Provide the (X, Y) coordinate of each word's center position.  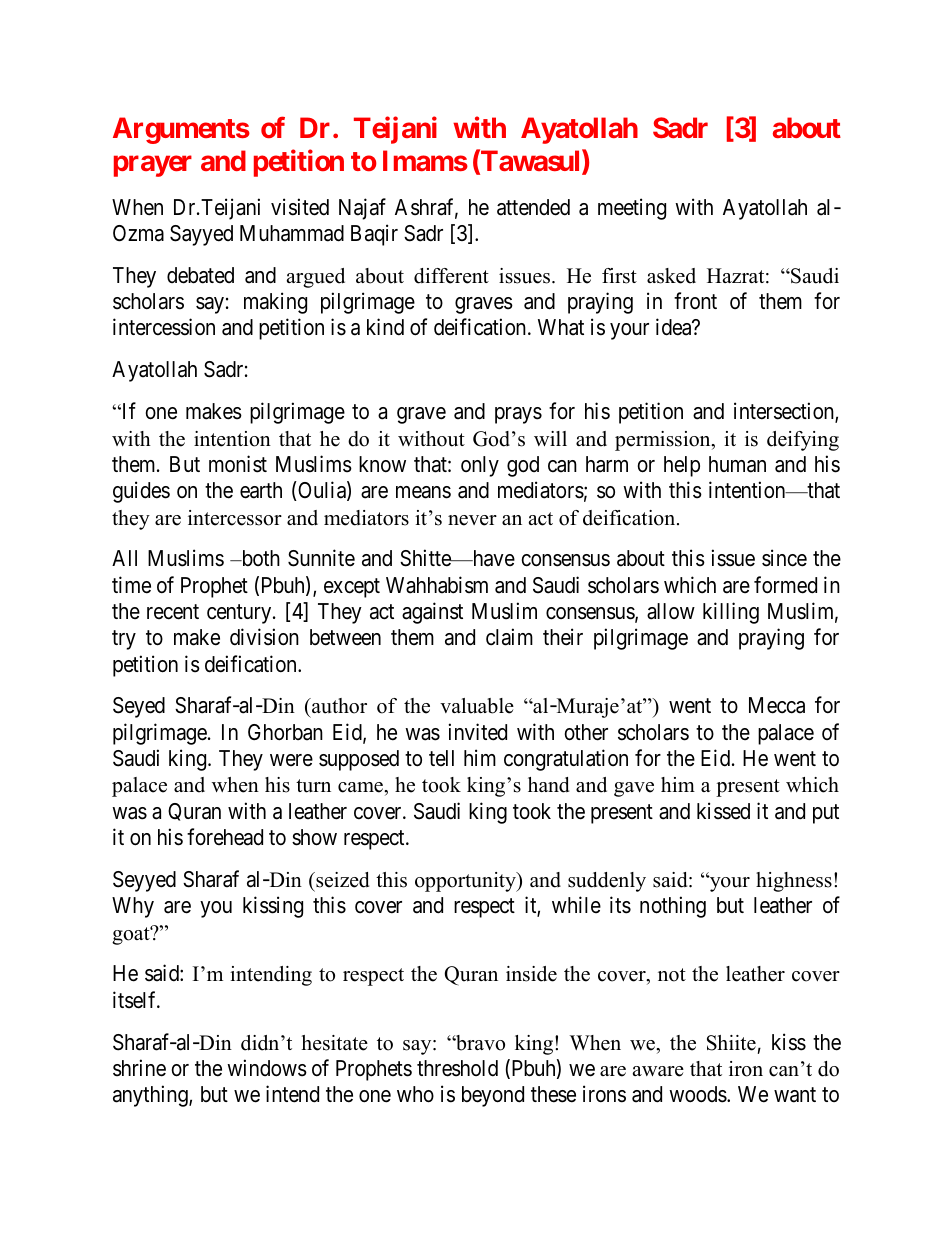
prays (518, 415)
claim (509, 637)
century (240, 614)
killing (731, 613)
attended (533, 207)
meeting (632, 209)
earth (261, 490)
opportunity (466, 882)
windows (267, 1068)
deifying (803, 441)
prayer (153, 166)
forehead (225, 837)
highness (794, 882)
